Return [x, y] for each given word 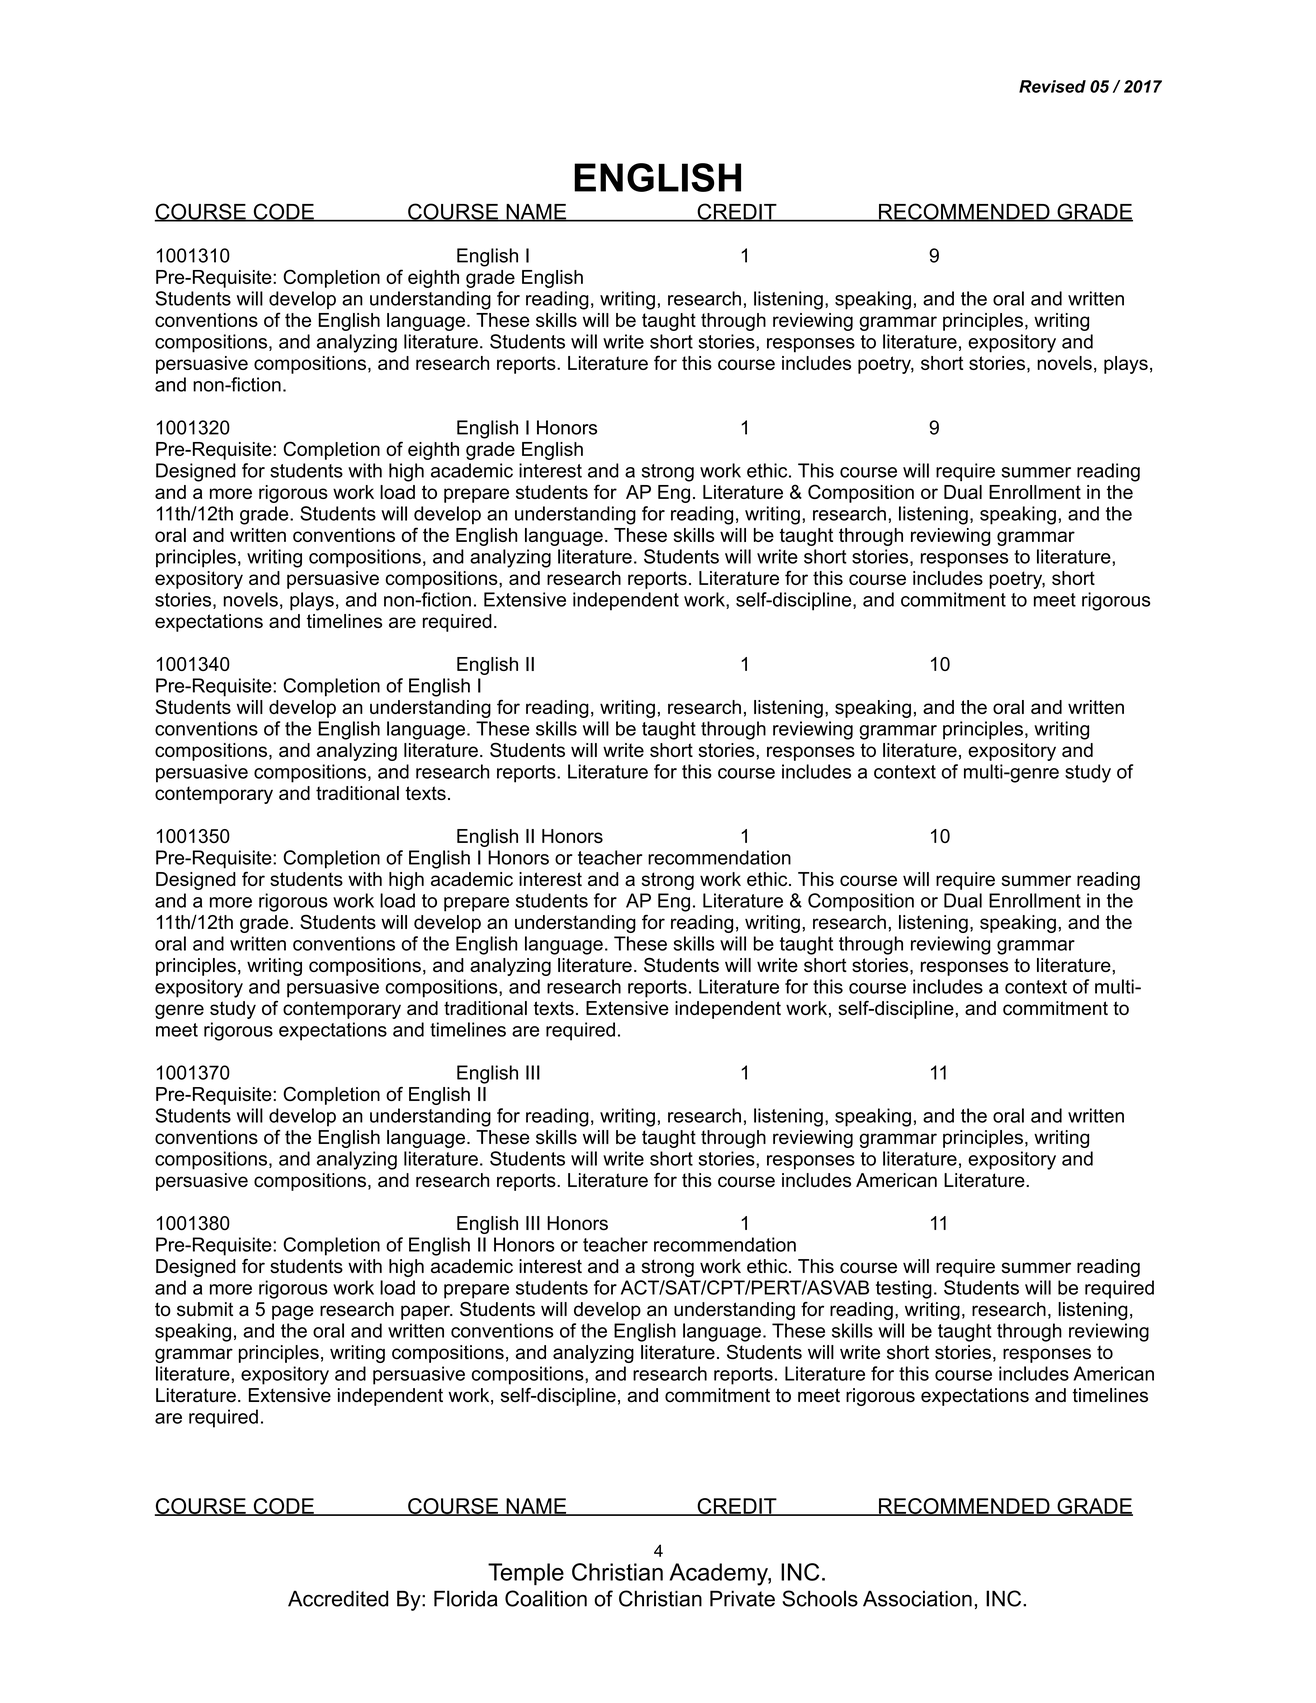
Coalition [546, 1598]
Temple [526, 1574]
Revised [1052, 86]
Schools [820, 1598]
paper [426, 1312]
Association [917, 1598]
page [293, 1312]
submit [205, 1309]
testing [904, 1289]
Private [742, 1598]
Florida [466, 1598]
